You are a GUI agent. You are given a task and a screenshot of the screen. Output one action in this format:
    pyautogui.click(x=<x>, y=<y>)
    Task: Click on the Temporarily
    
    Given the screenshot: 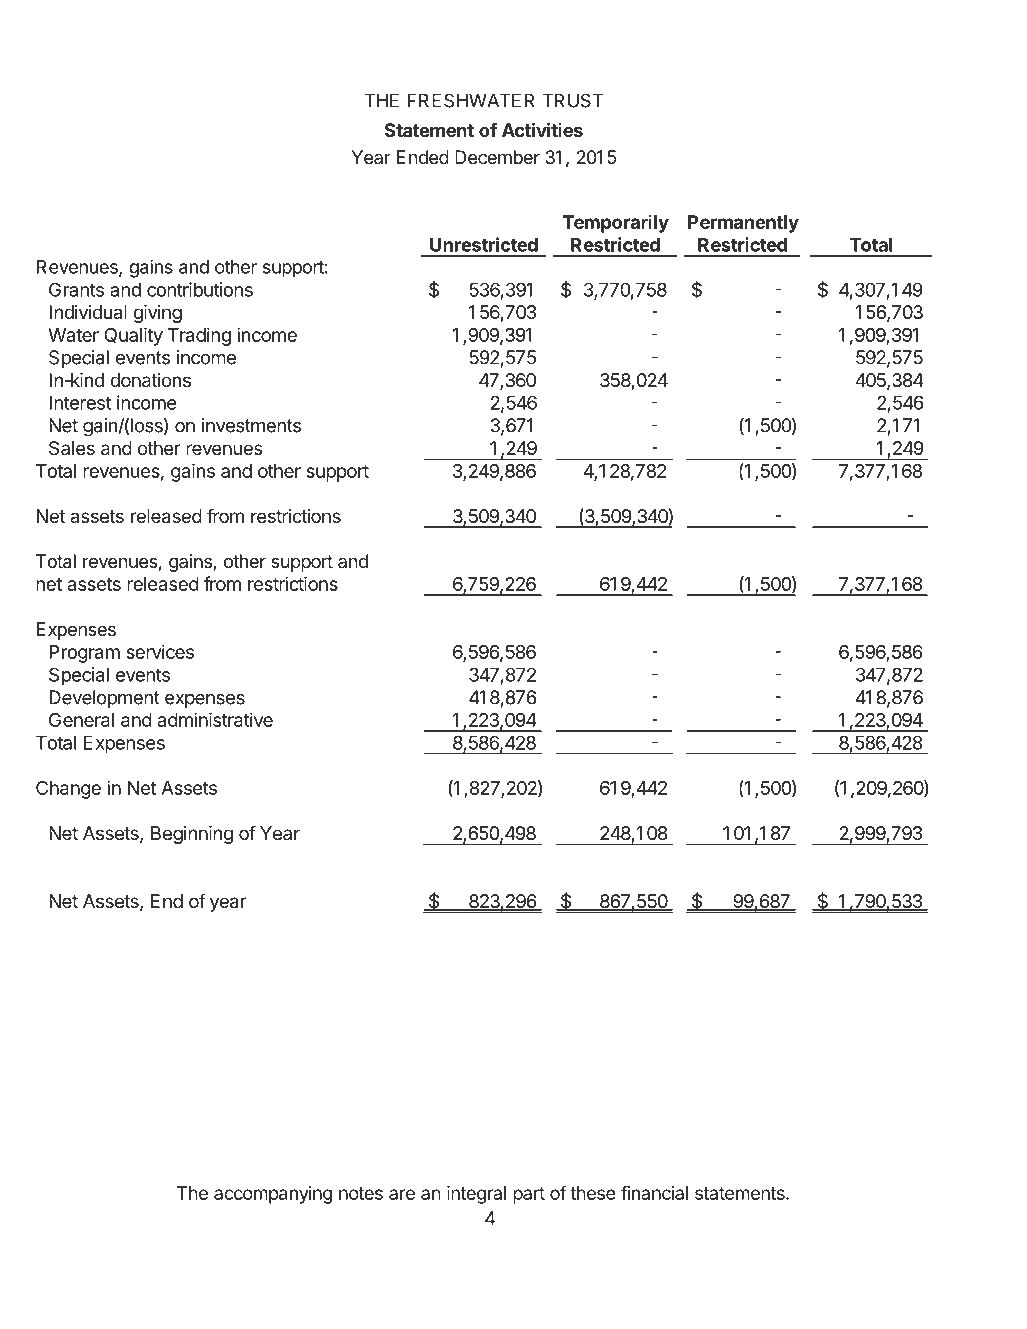 What is the action you would take?
    pyautogui.click(x=616, y=223)
